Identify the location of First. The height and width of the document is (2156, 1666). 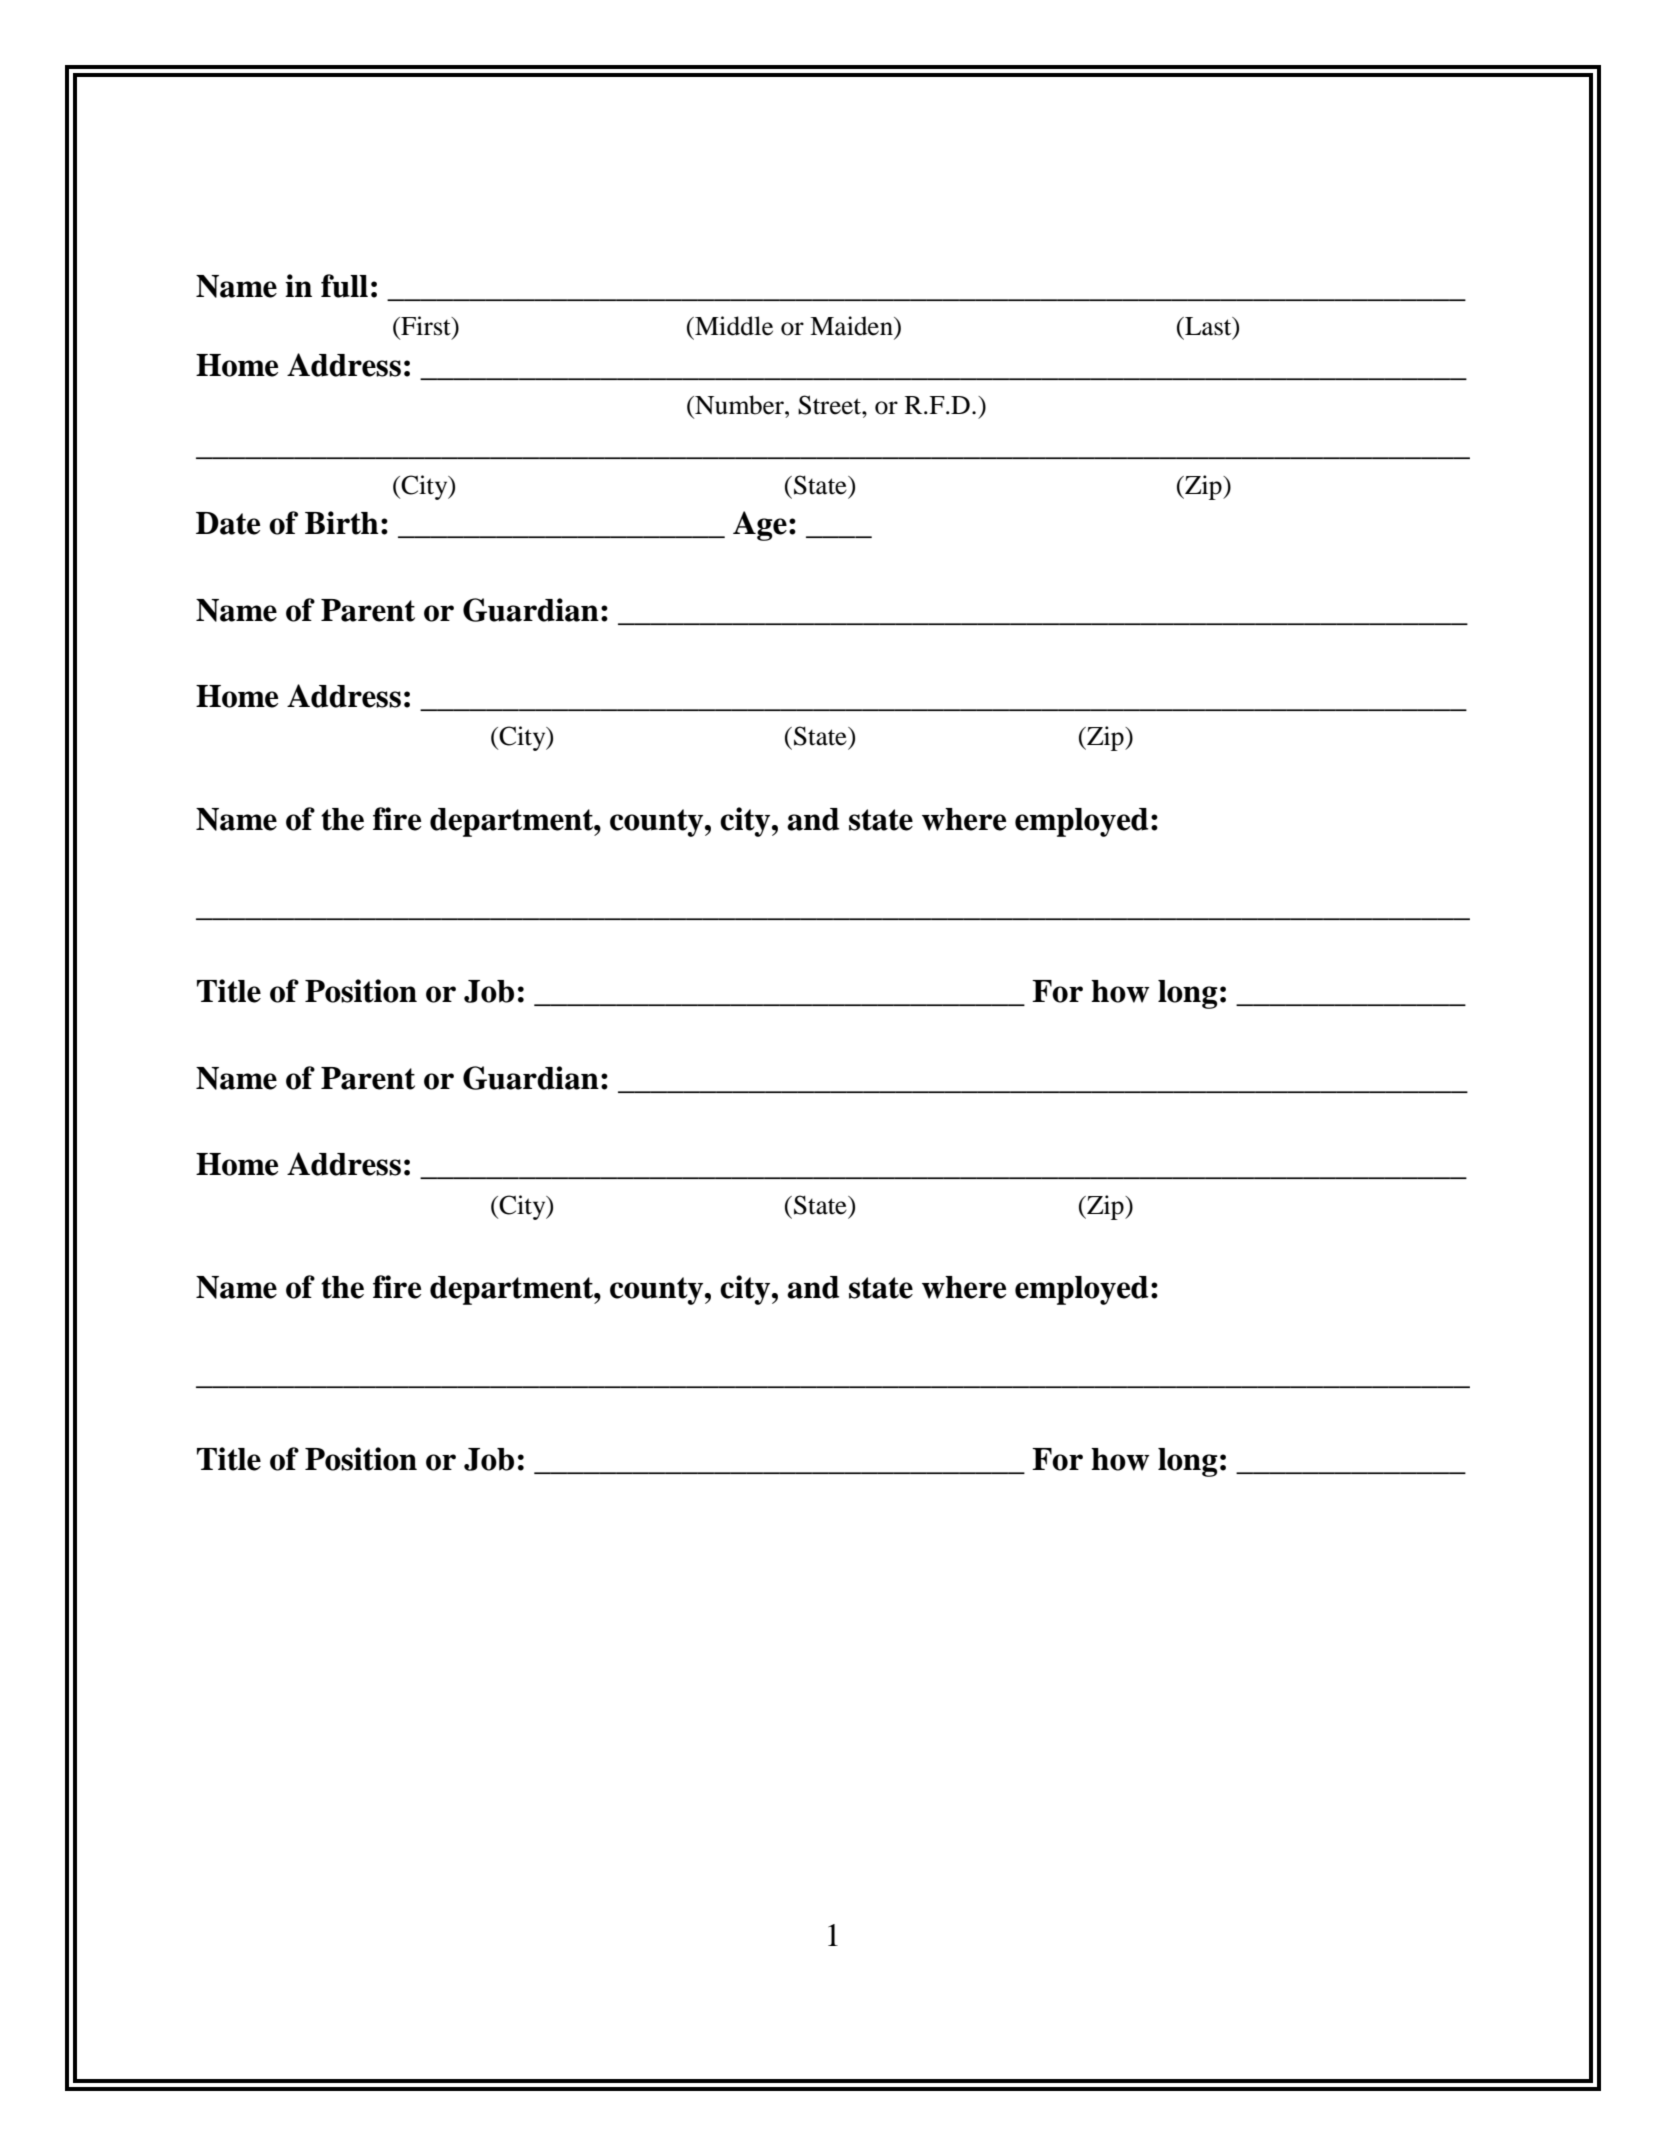
(426, 326).
